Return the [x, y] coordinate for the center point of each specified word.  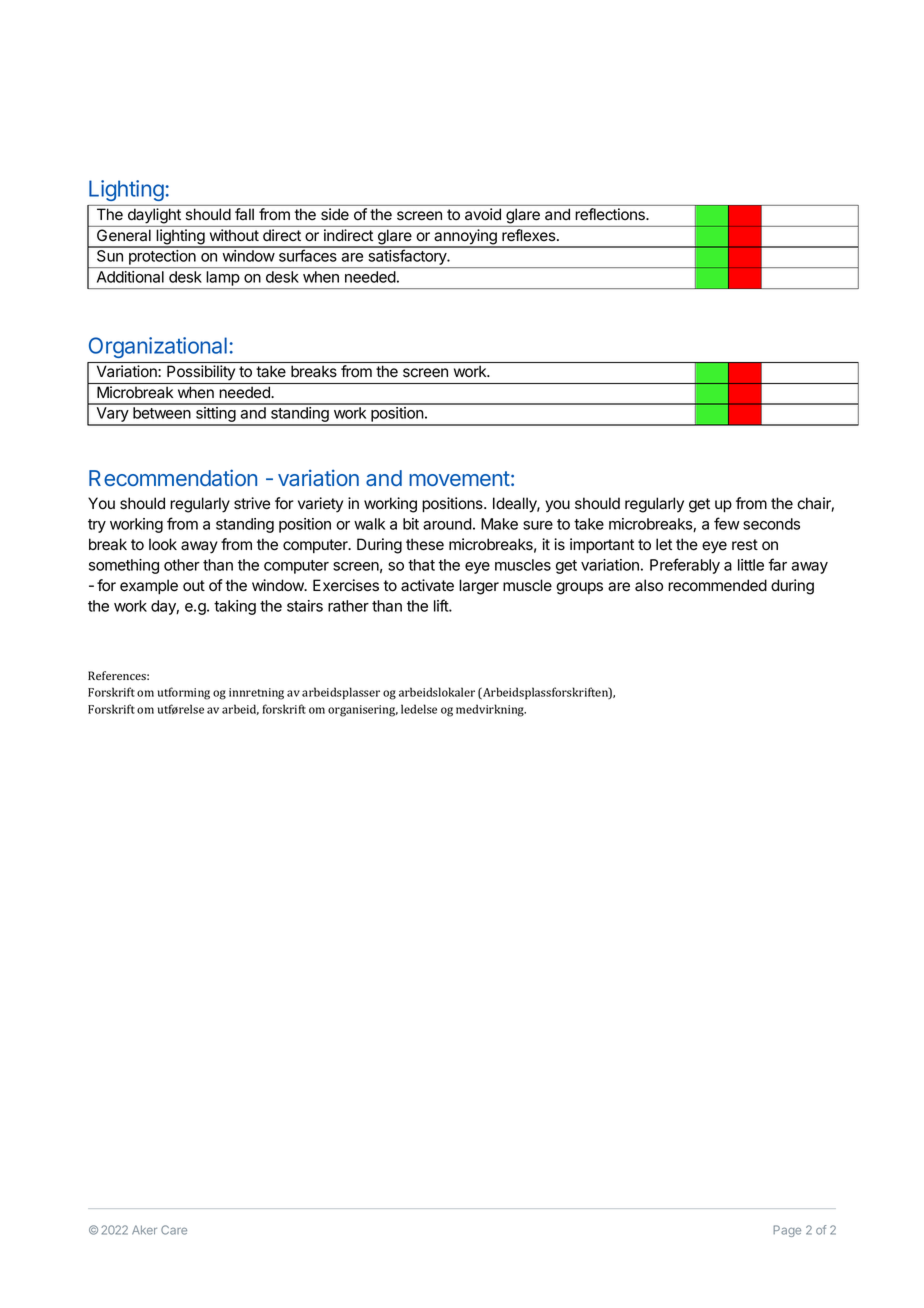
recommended [717, 585]
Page [787, 1231]
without [234, 235]
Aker [144, 1230]
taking [235, 607]
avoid [483, 214]
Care [174, 1230]
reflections [611, 214]
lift [442, 605]
